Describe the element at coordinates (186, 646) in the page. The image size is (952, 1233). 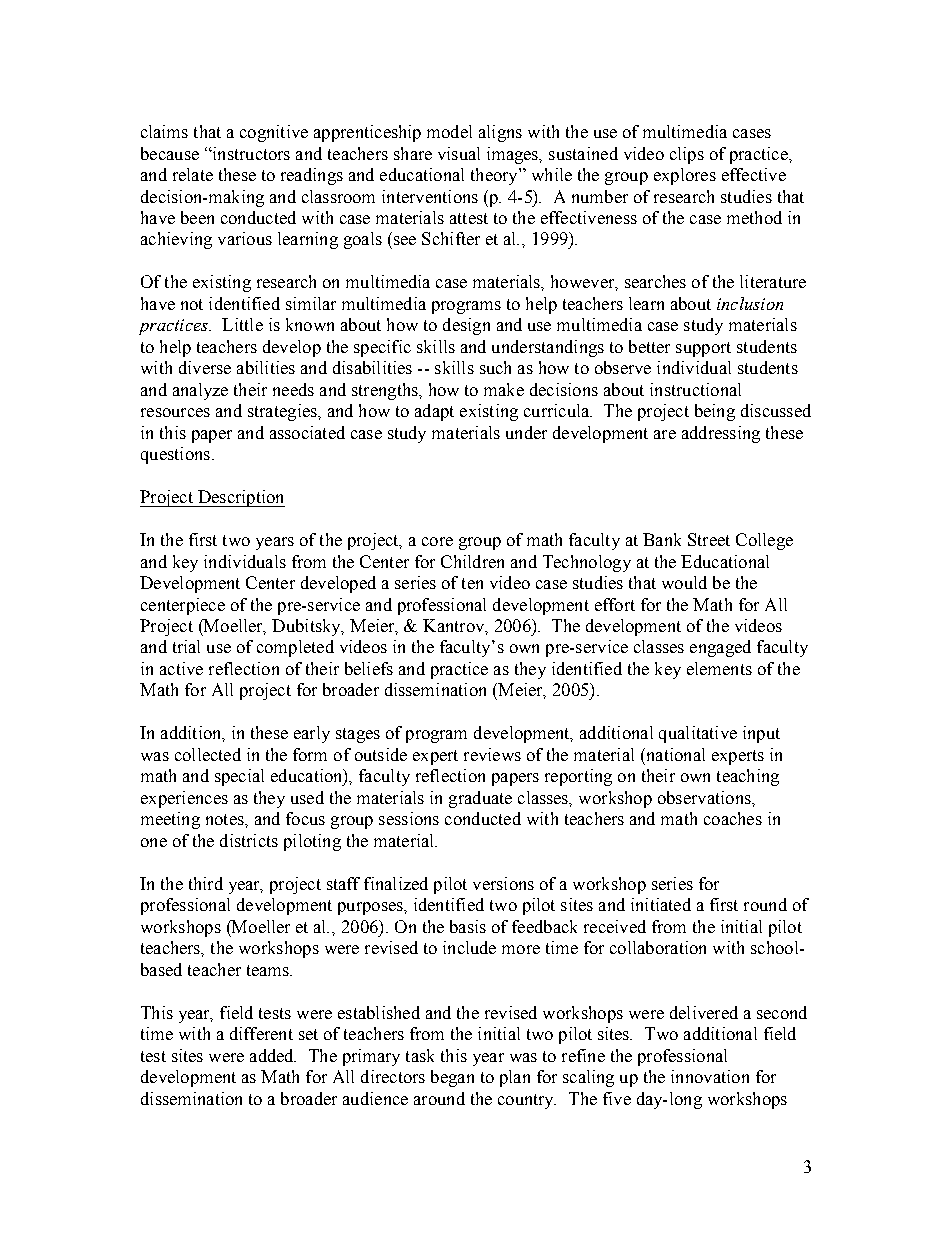
I see `trial` at that location.
